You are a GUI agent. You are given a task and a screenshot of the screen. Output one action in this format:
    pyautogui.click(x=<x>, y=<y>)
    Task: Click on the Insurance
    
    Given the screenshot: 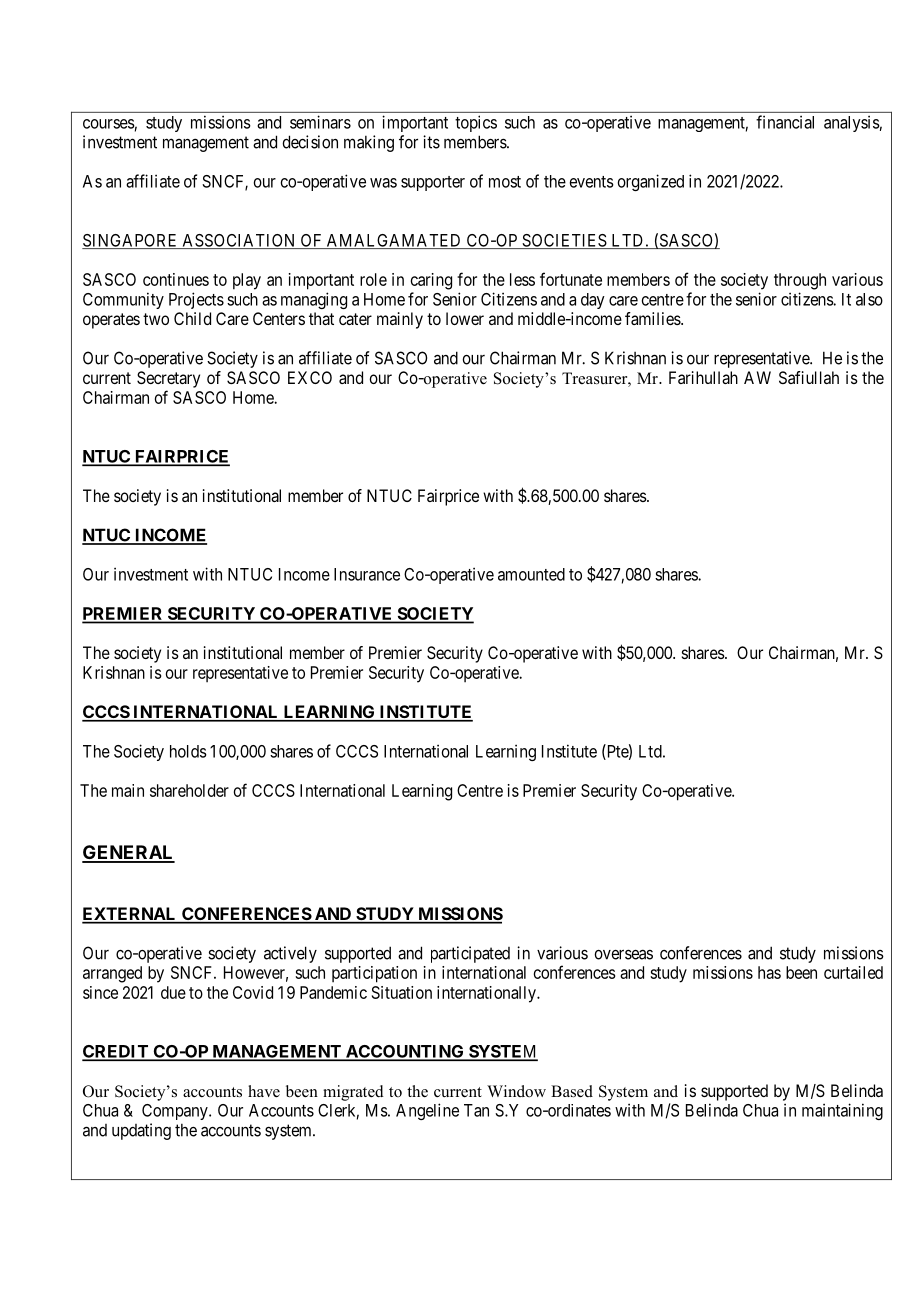 What is the action you would take?
    pyautogui.click(x=367, y=574)
